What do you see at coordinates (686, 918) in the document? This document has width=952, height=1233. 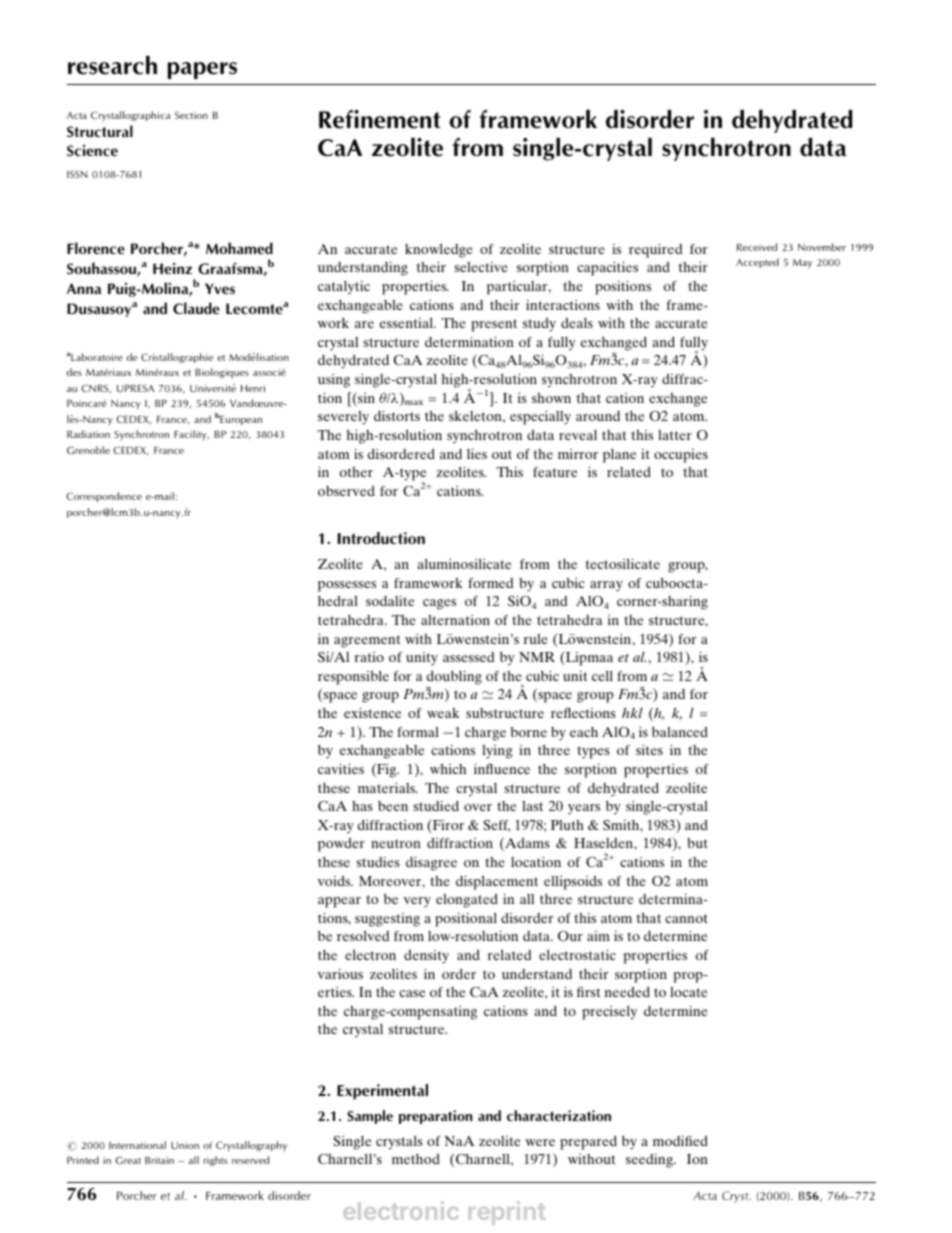 I see `cannot` at bounding box center [686, 918].
